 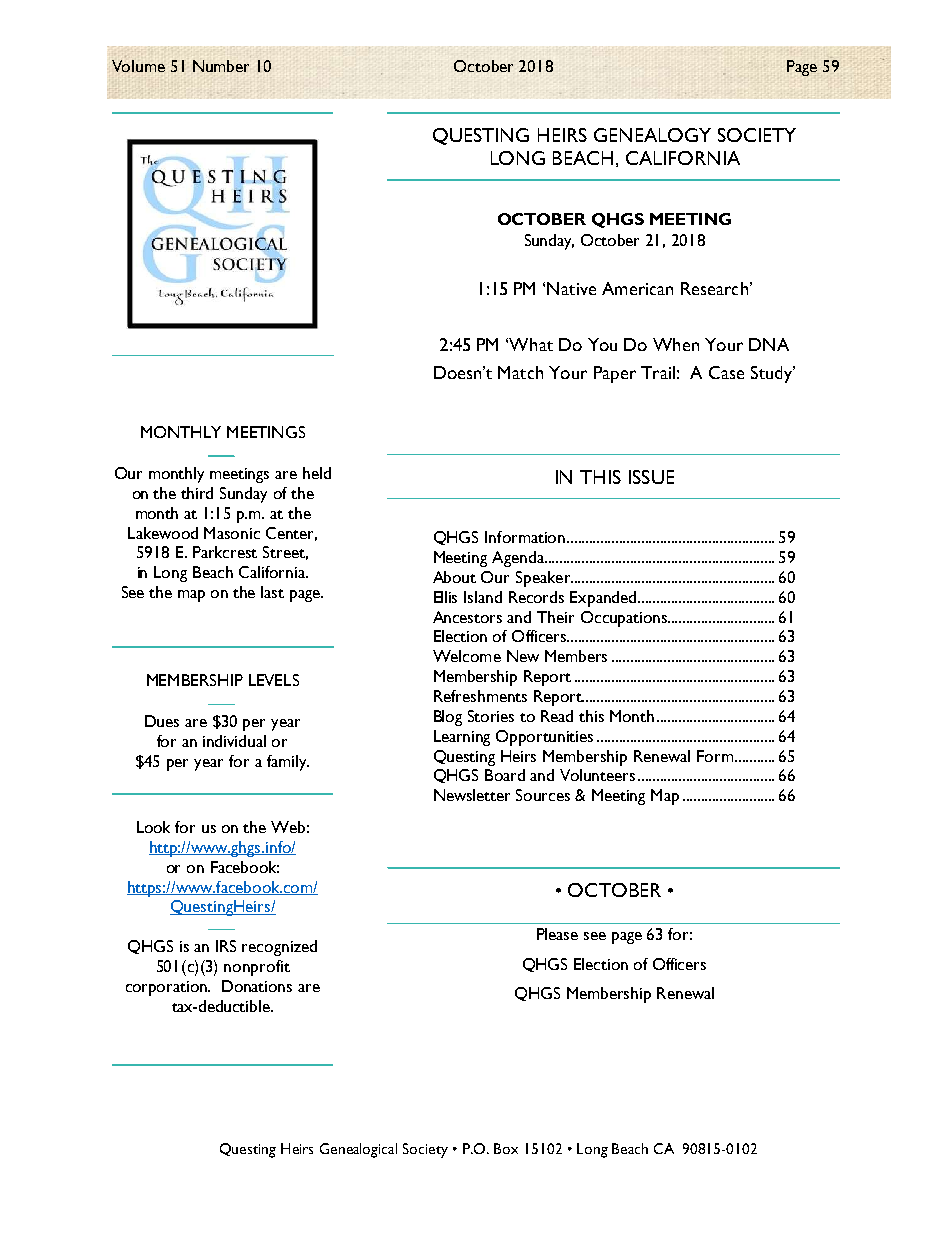 I want to click on Number, so click(x=221, y=66).
